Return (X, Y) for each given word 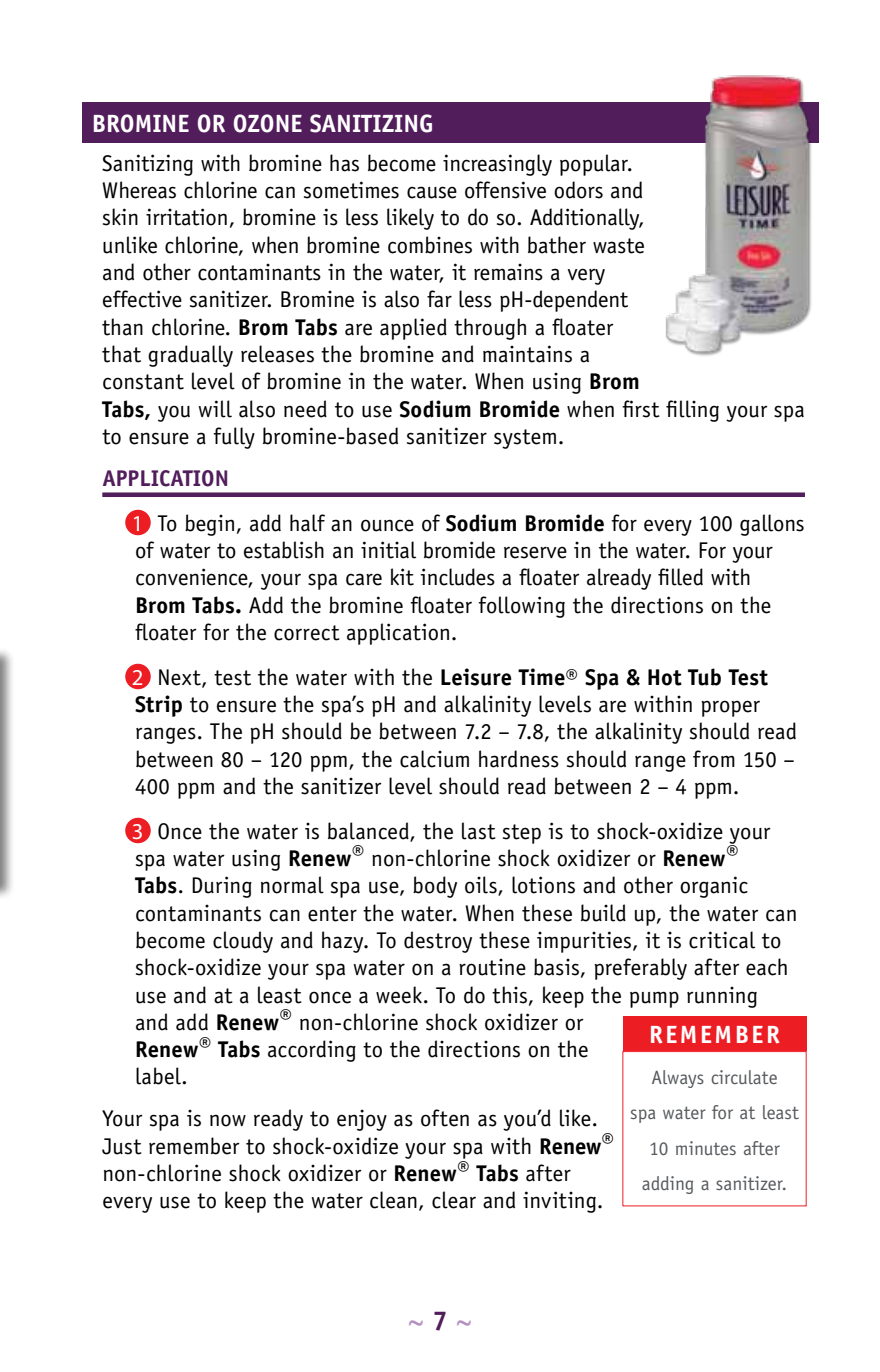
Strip (158, 706)
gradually (190, 356)
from (714, 759)
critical (722, 940)
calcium (434, 759)
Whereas (139, 190)
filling (692, 411)
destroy (438, 942)
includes (457, 577)
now (228, 1120)
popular (595, 165)
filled (680, 577)
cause (432, 192)
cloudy (243, 942)
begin (209, 525)
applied (413, 329)
